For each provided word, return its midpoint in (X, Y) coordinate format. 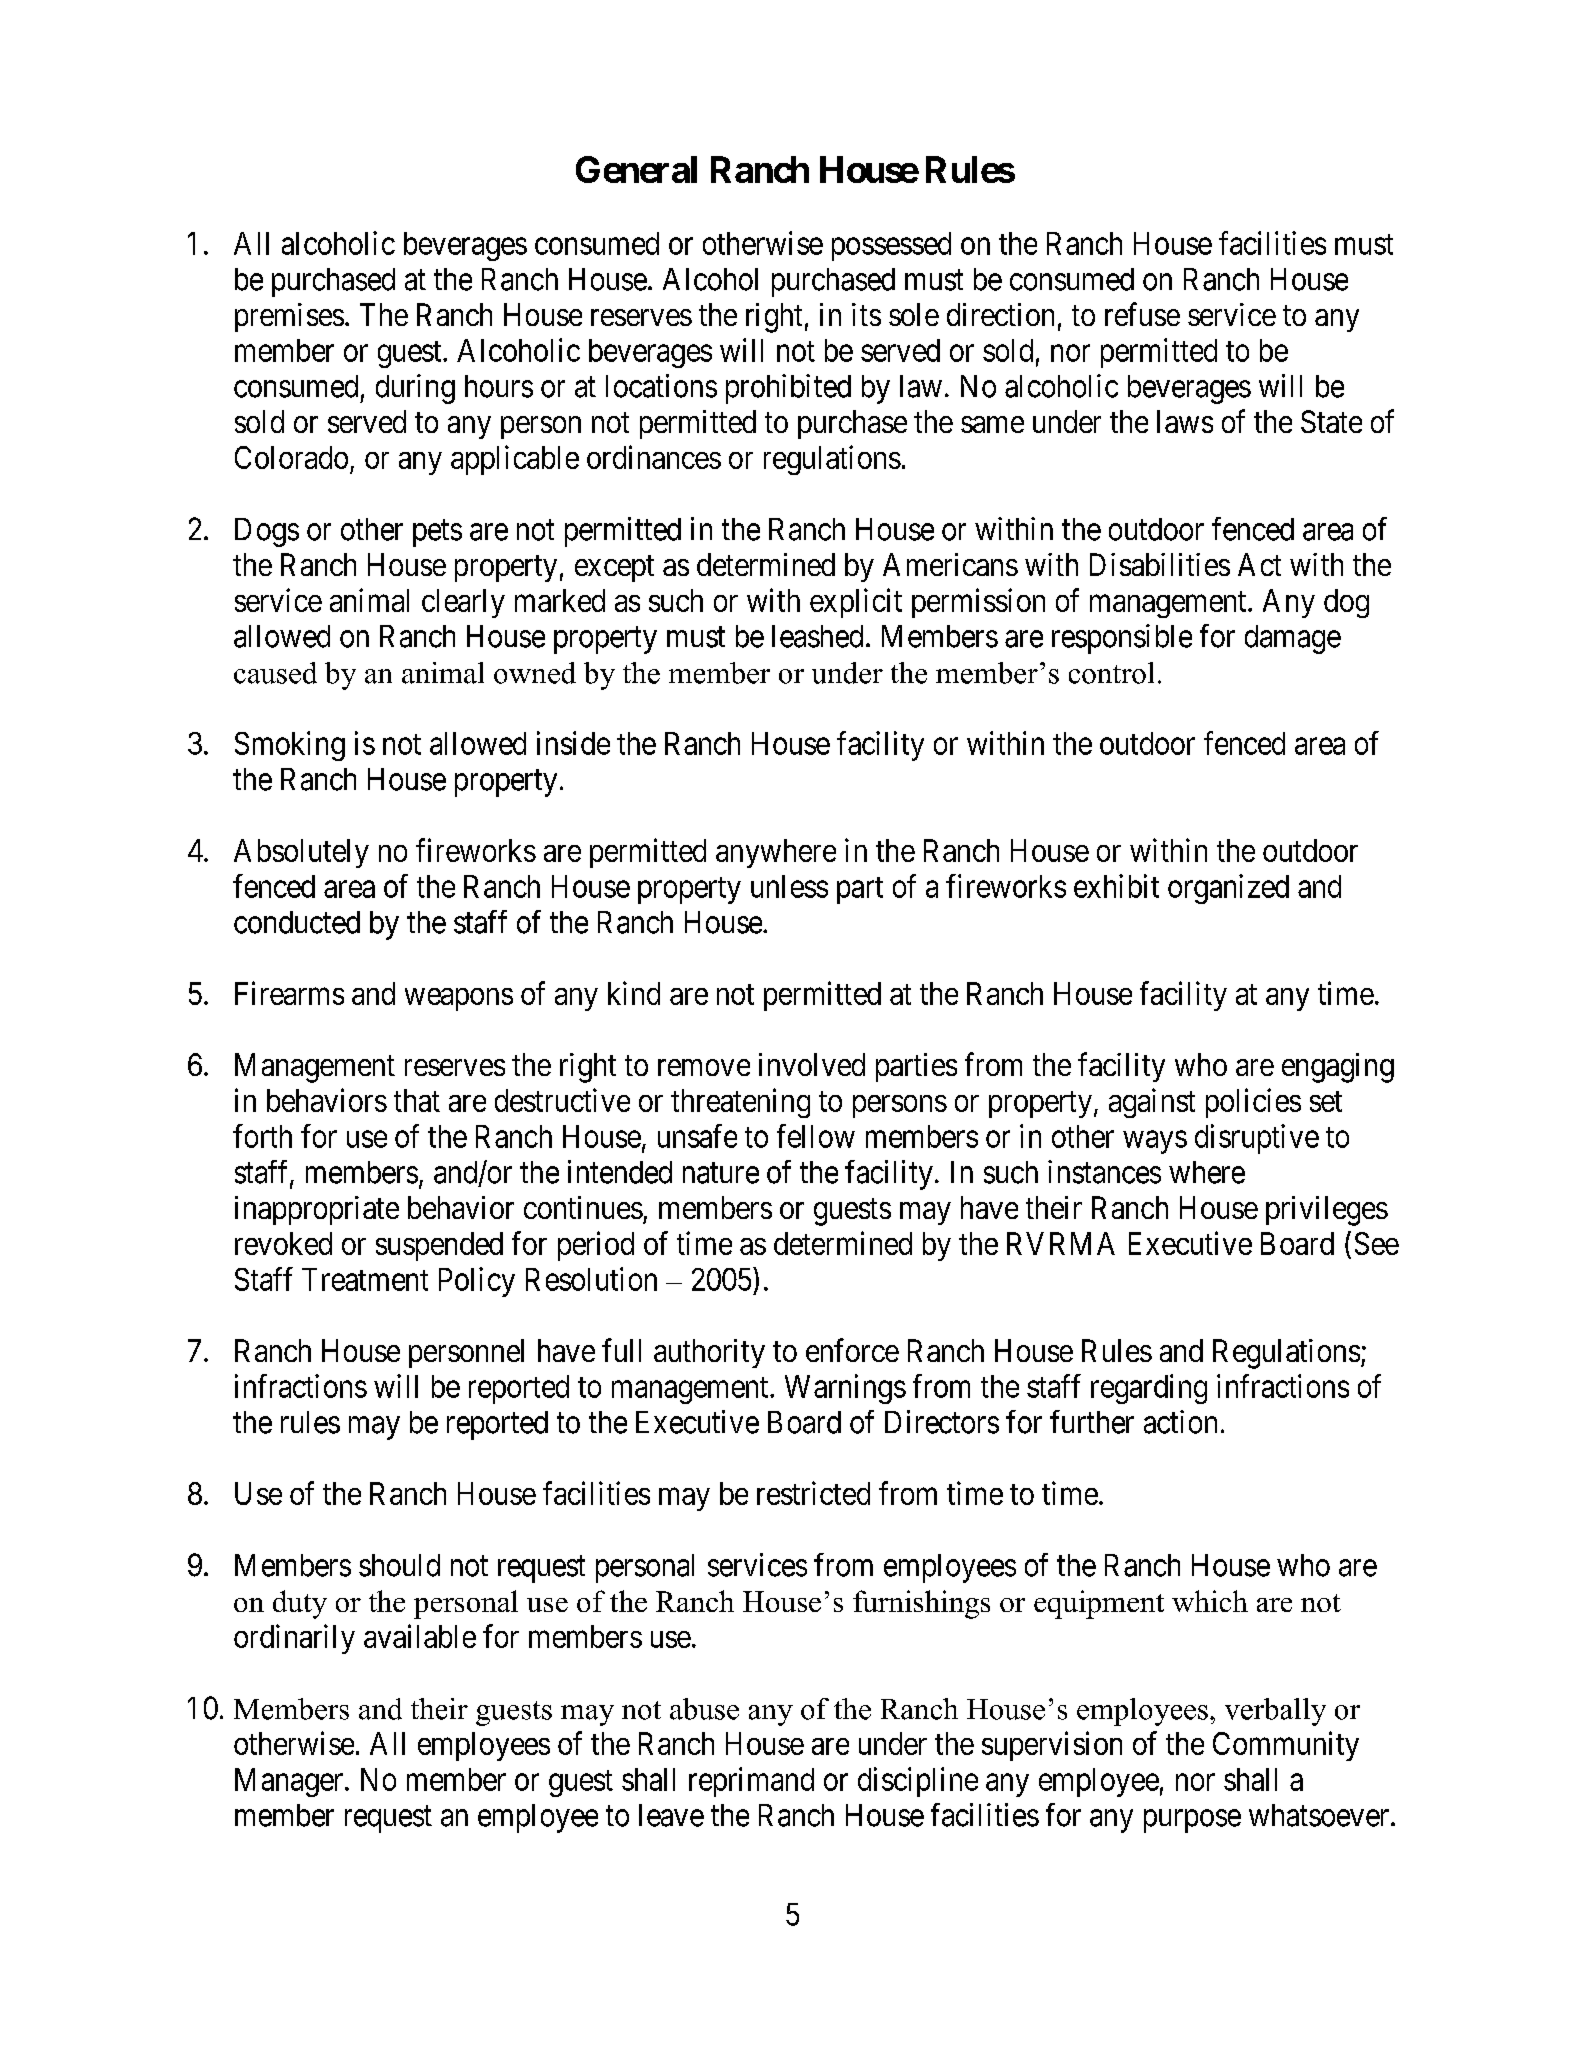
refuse (1142, 314)
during (415, 389)
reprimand (751, 1782)
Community (1286, 1746)
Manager (290, 1782)
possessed (891, 246)
